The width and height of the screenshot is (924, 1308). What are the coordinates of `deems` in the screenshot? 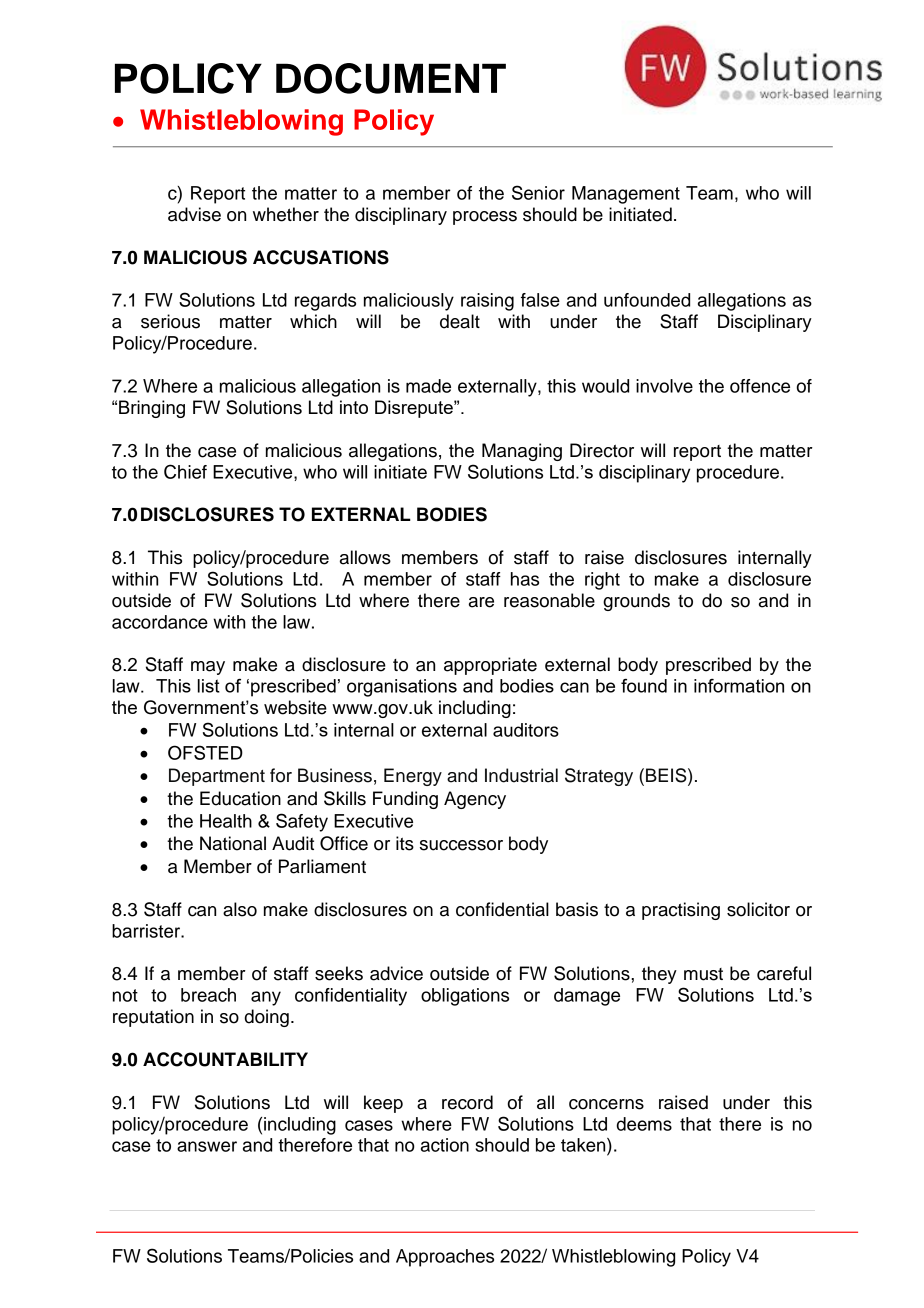 It's located at (644, 1124).
